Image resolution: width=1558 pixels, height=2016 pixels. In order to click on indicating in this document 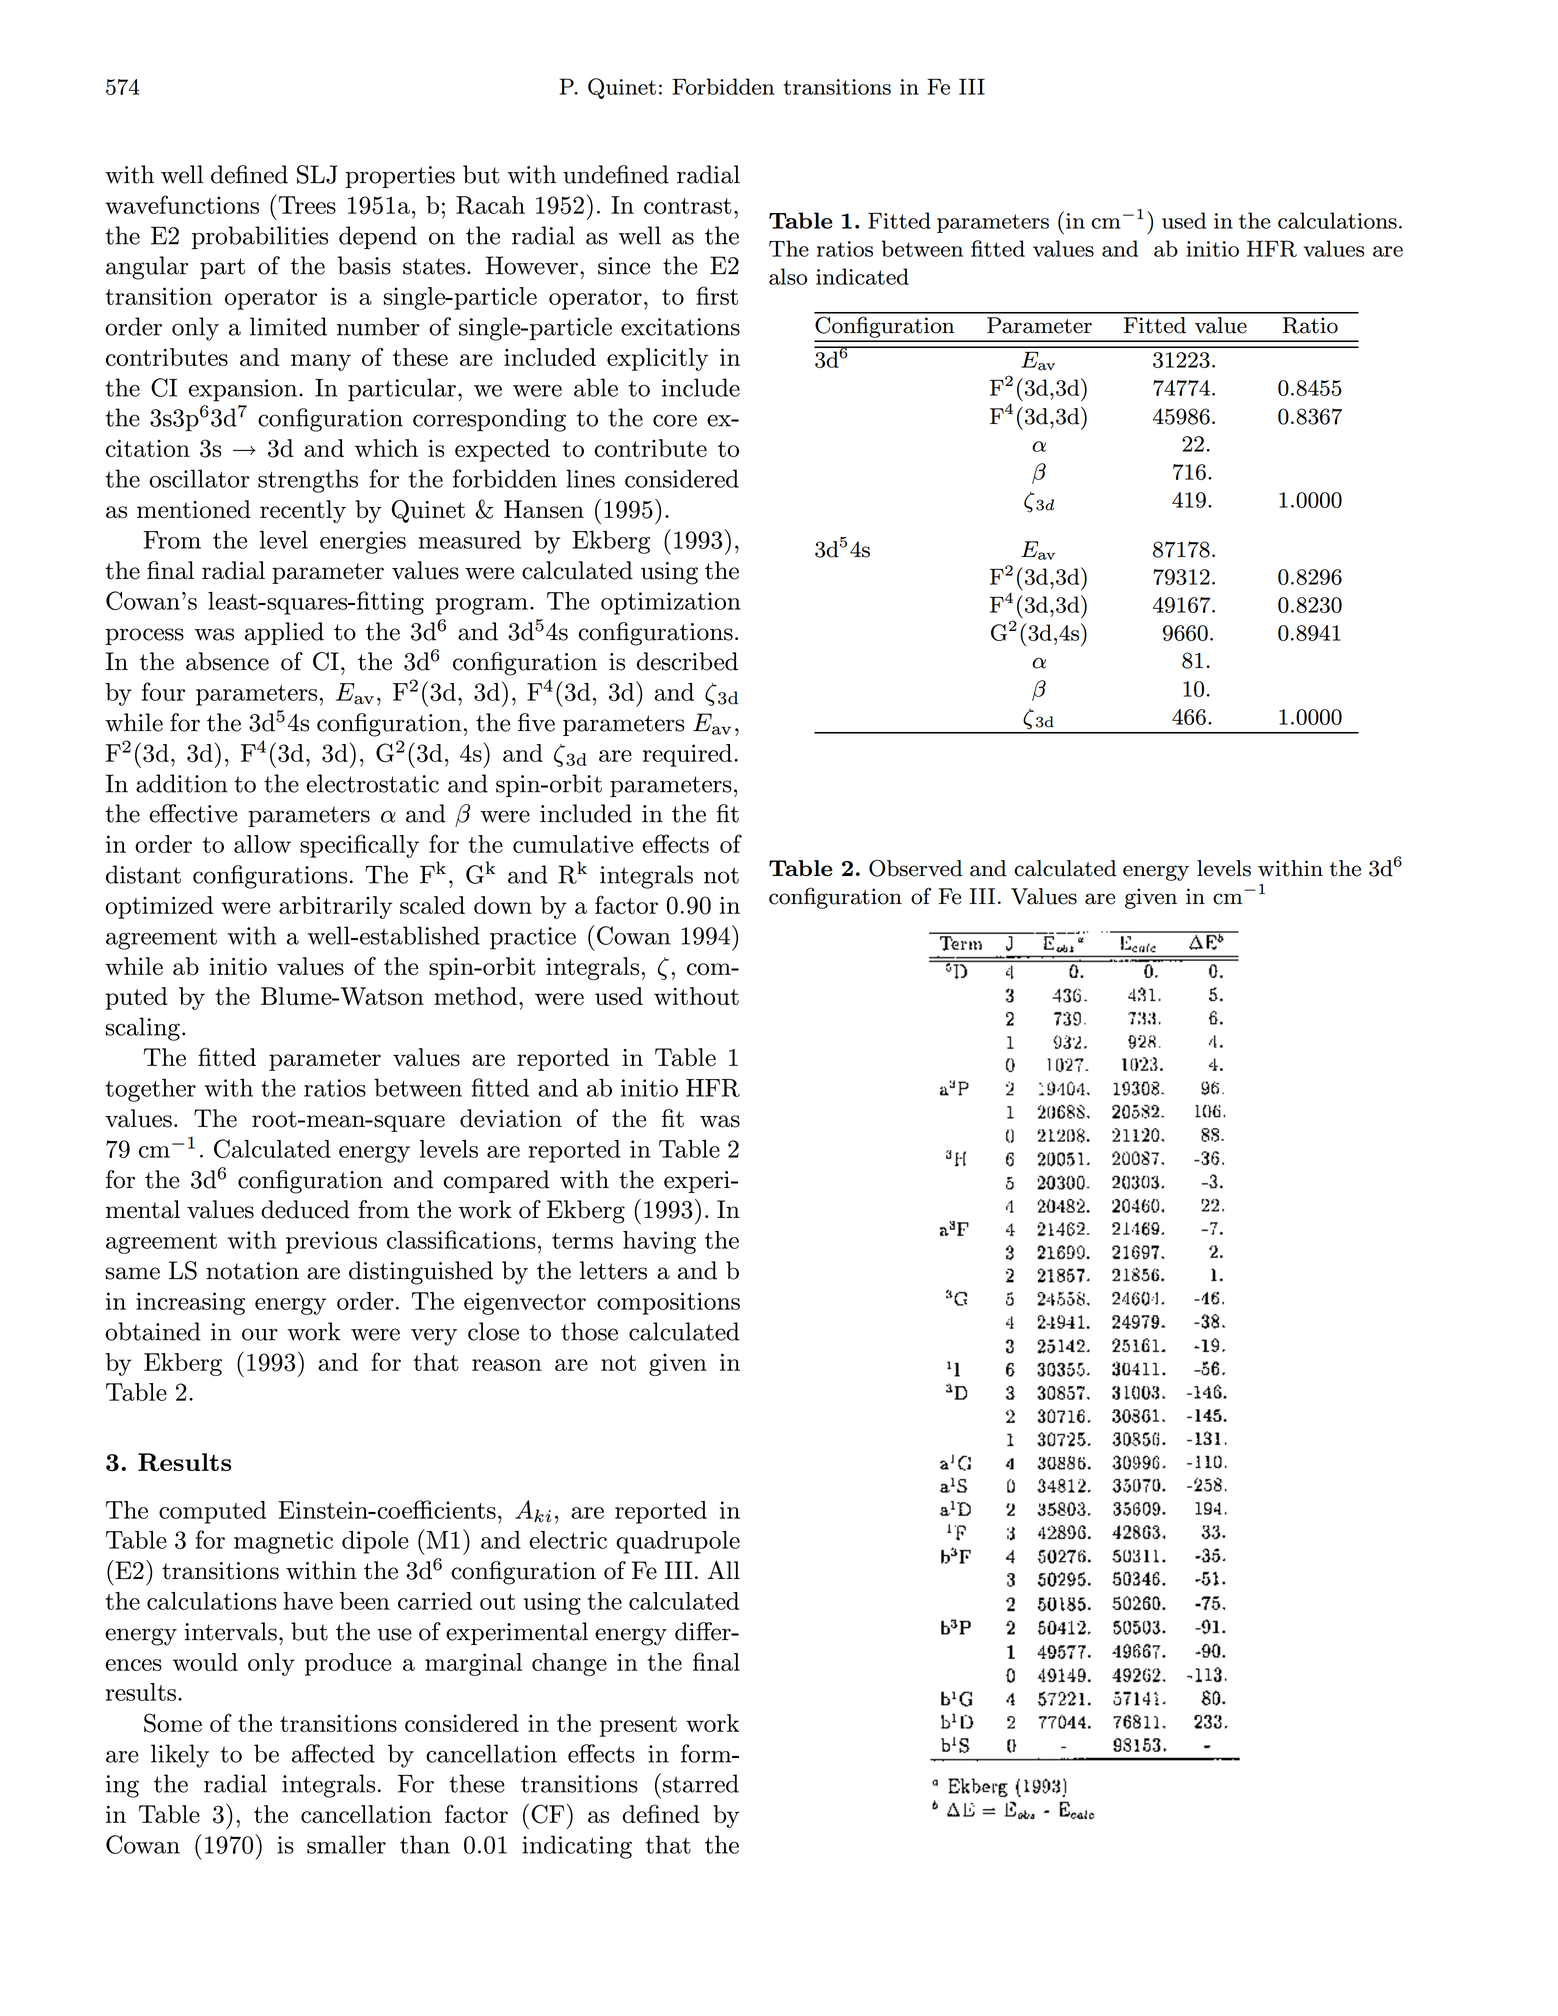, I will do `click(577, 1847)`.
